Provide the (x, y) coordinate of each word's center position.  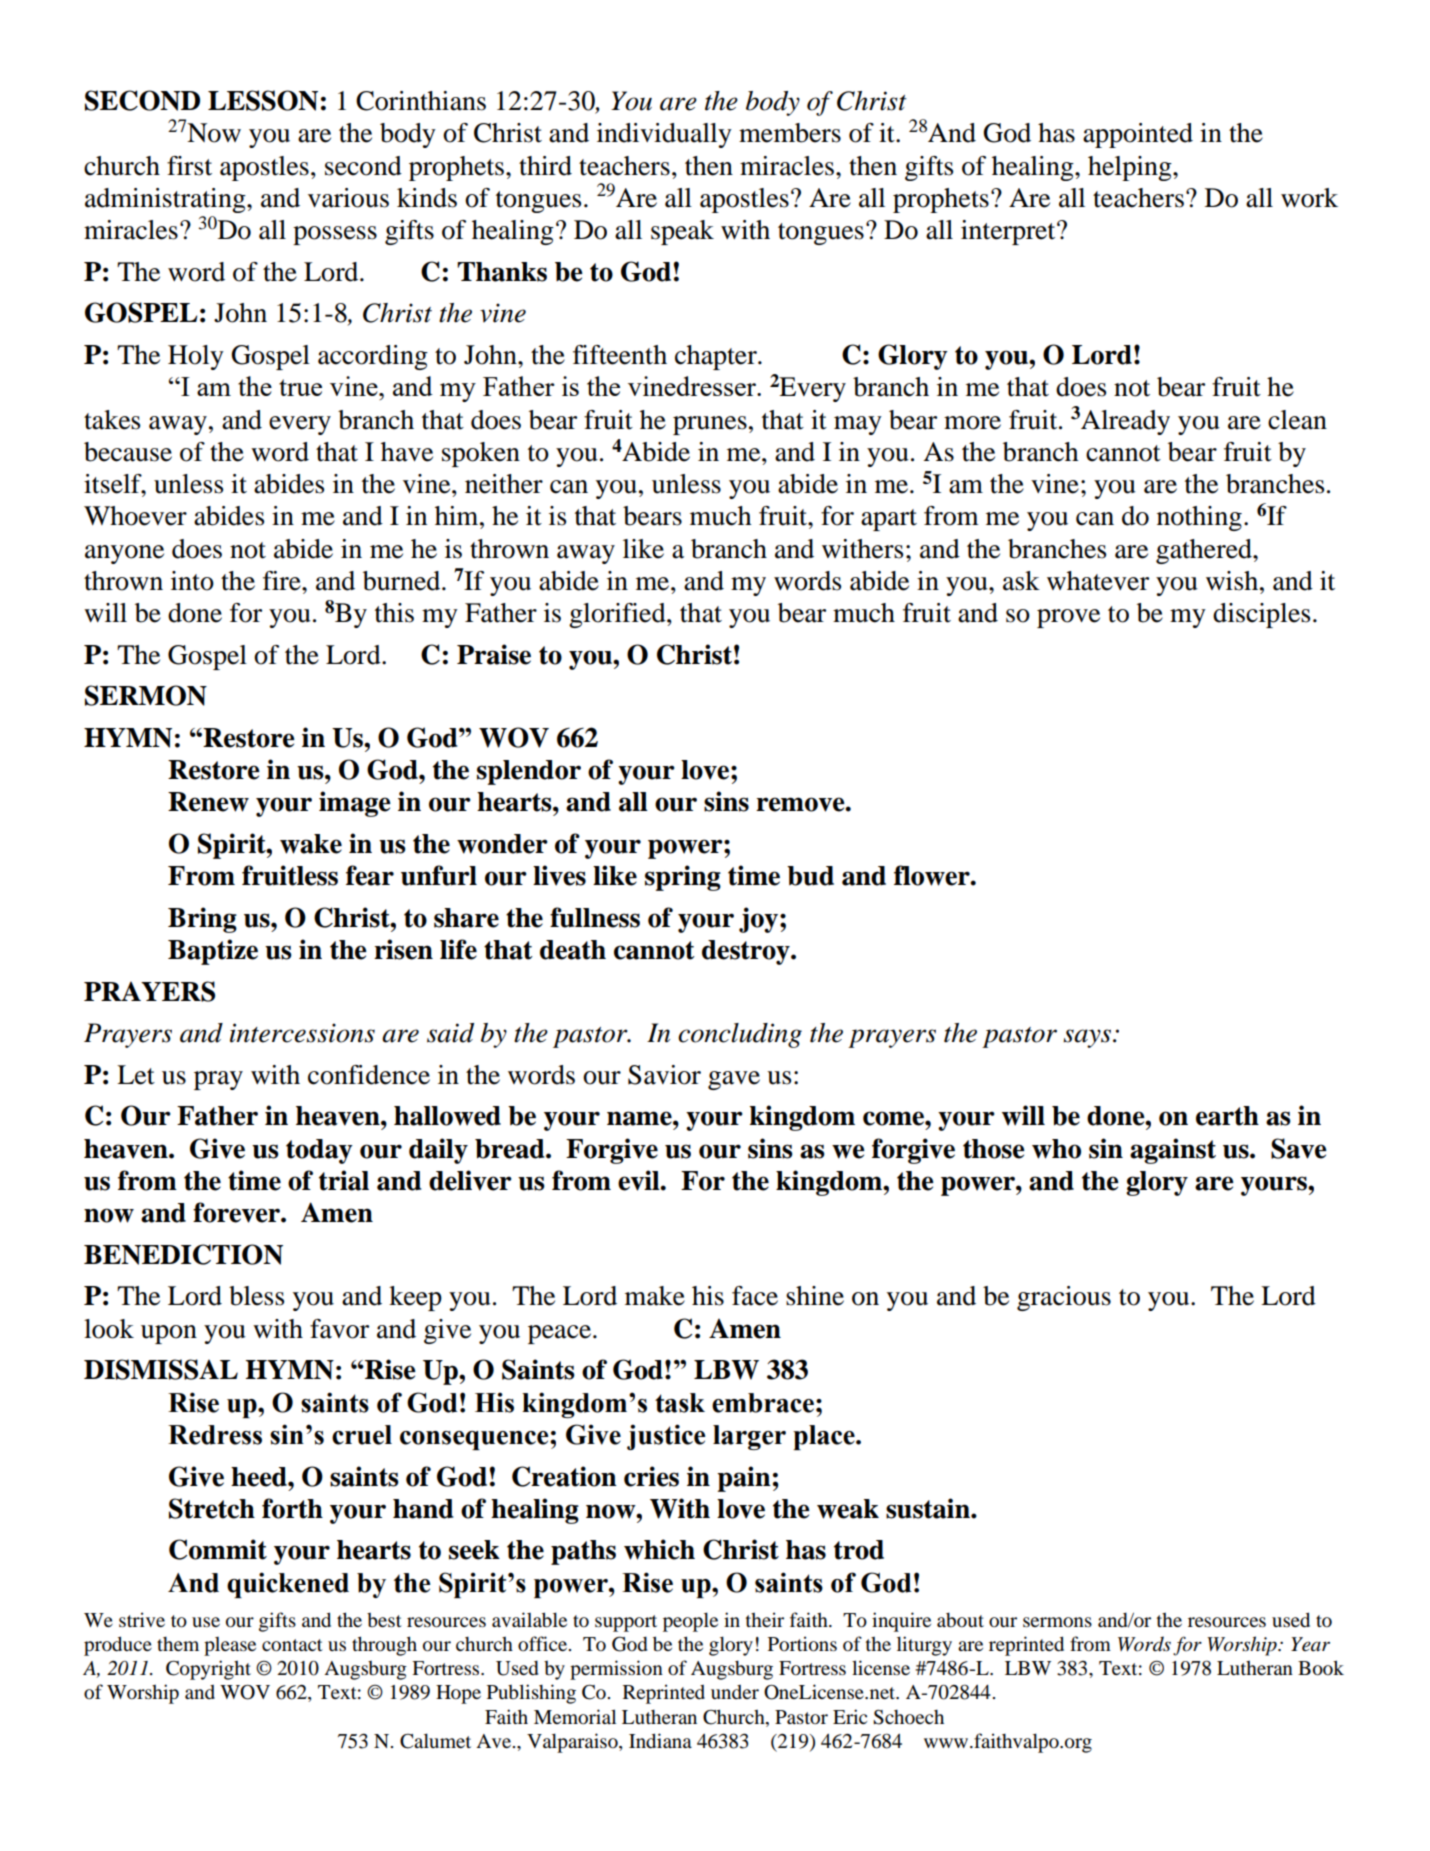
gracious (1064, 1298)
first (189, 166)
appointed (1138, 135)
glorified (618, 615)
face (755, 1296)
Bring (202, 920)
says (1088, 1038)
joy (758, 920)
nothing (1199, 518)
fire (283, 581)
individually (664, 135)
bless (256, 1296)
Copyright (208, 1670)
